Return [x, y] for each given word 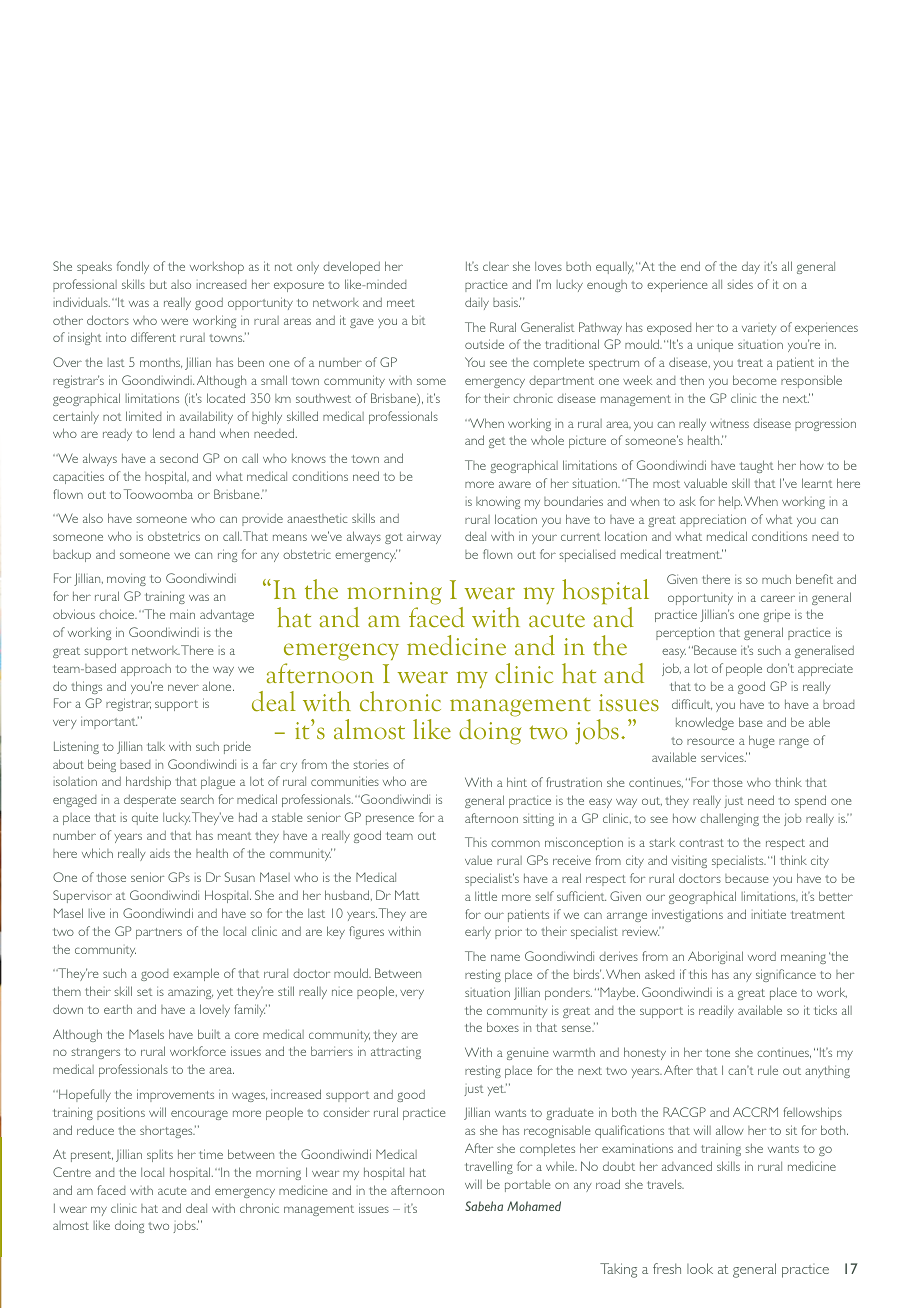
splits [160, 1155]
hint [517, 782]
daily [477, 303]
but [158, 284]
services [723, 757]
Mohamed [534, 1206]
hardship [148, 782]
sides [740, 284]
